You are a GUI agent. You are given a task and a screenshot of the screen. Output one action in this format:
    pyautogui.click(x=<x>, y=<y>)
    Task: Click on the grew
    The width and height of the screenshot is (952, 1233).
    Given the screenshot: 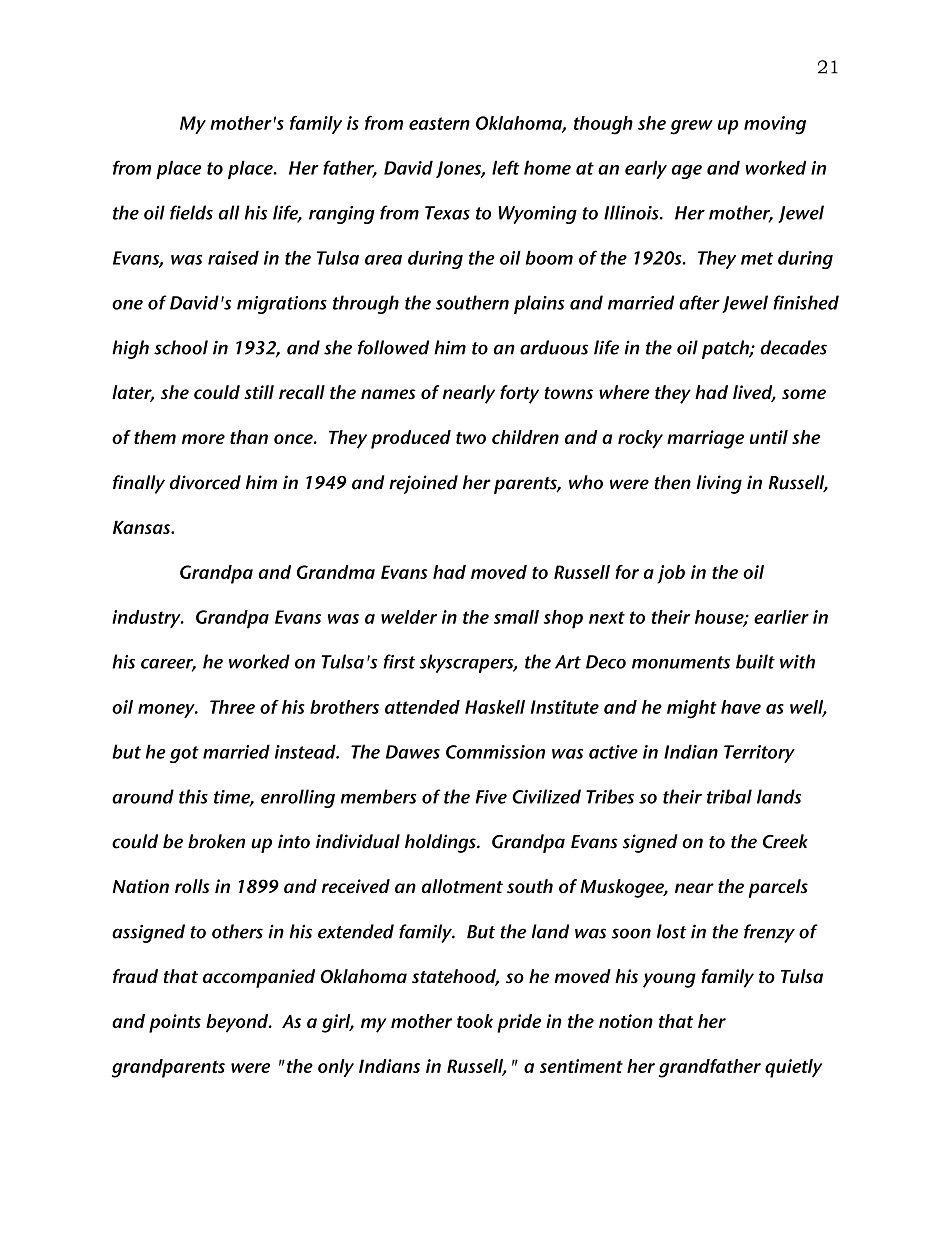 What is the action you would take?
    pyautogui.click(x=691, y=127)
